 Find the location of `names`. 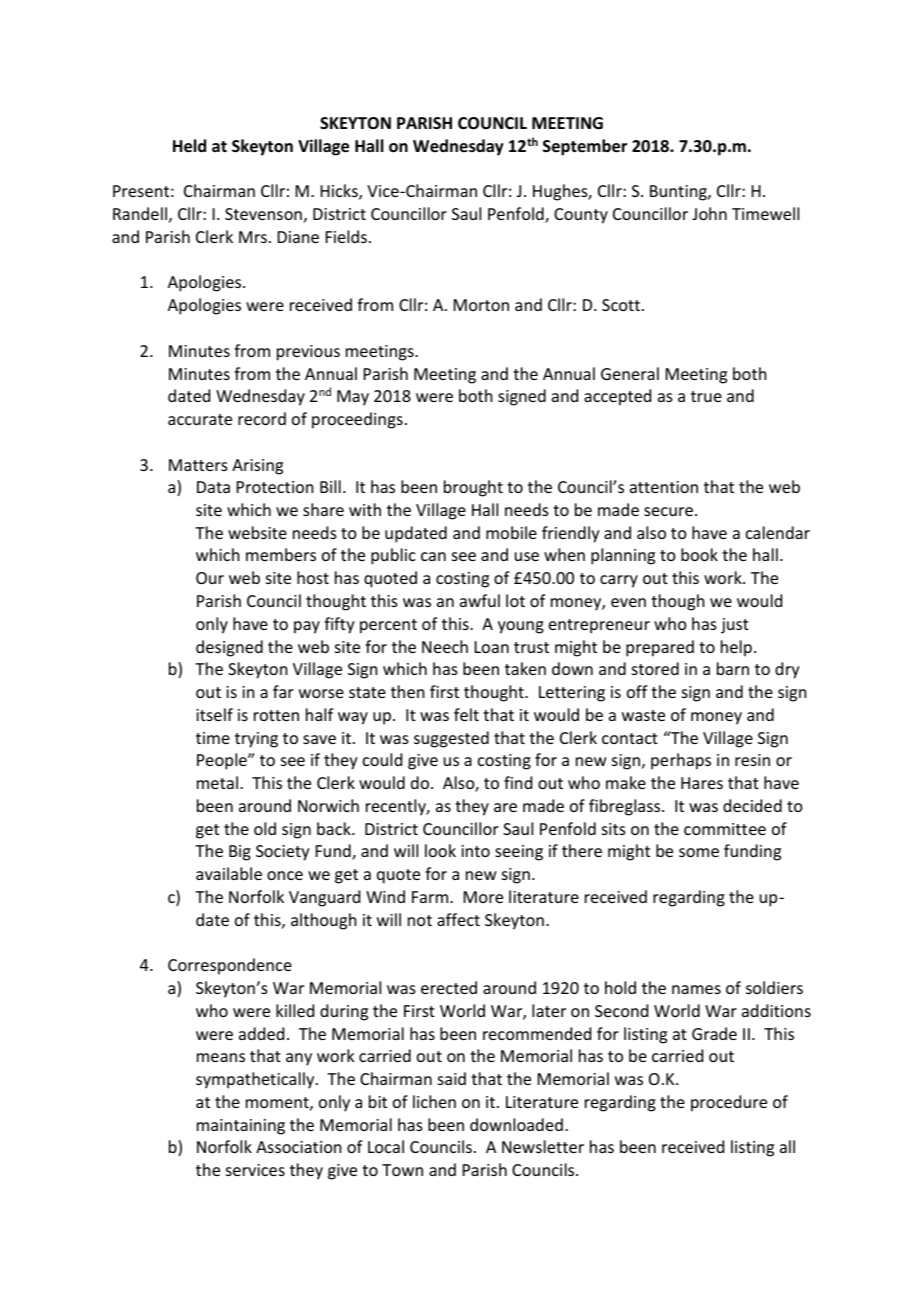

names is located at coordinates (696, 989).
